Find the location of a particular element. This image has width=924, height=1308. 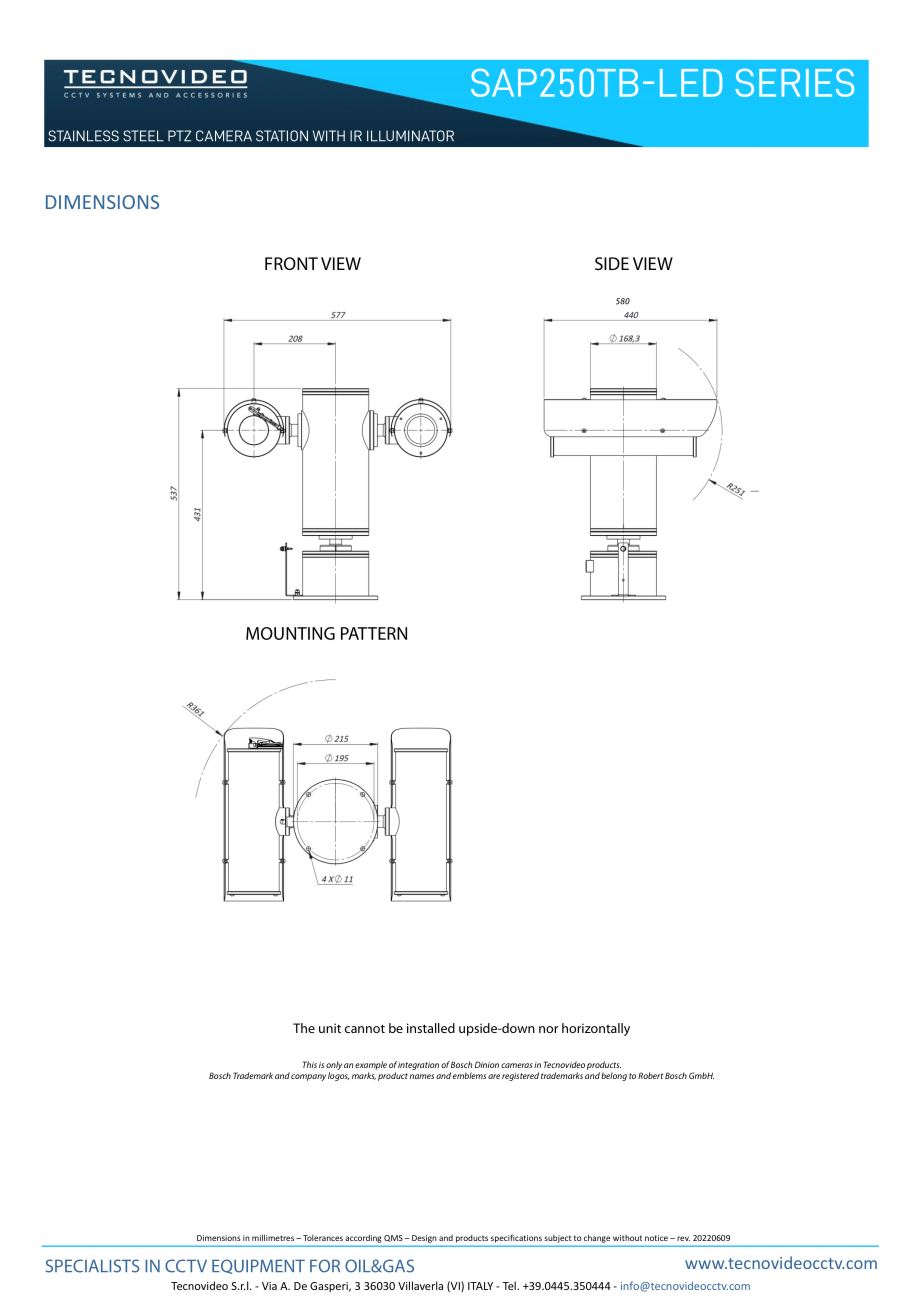

MOUNTING is located at coordinates (290, 633).
